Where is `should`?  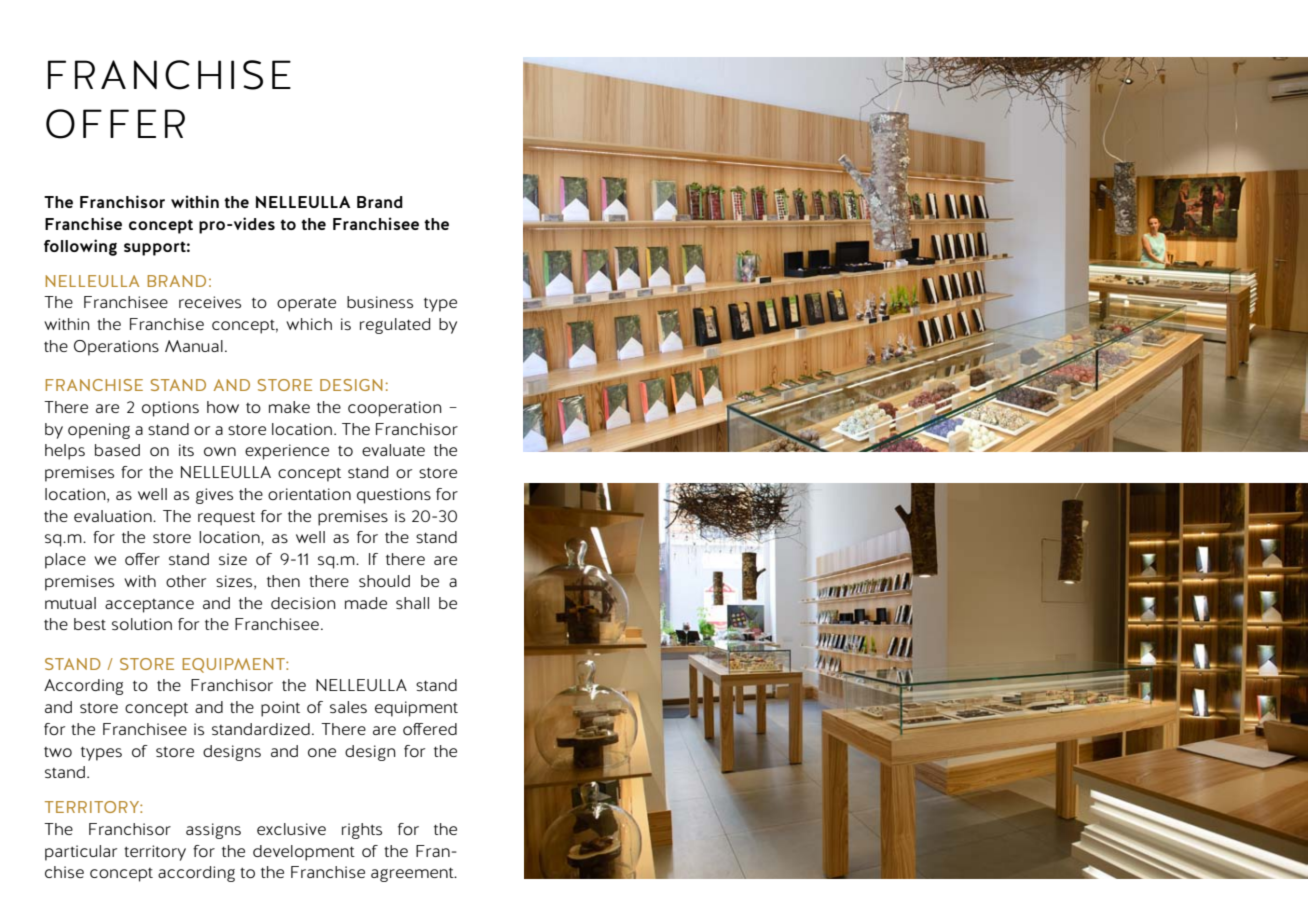
should is located at coordinates (384, 581).
